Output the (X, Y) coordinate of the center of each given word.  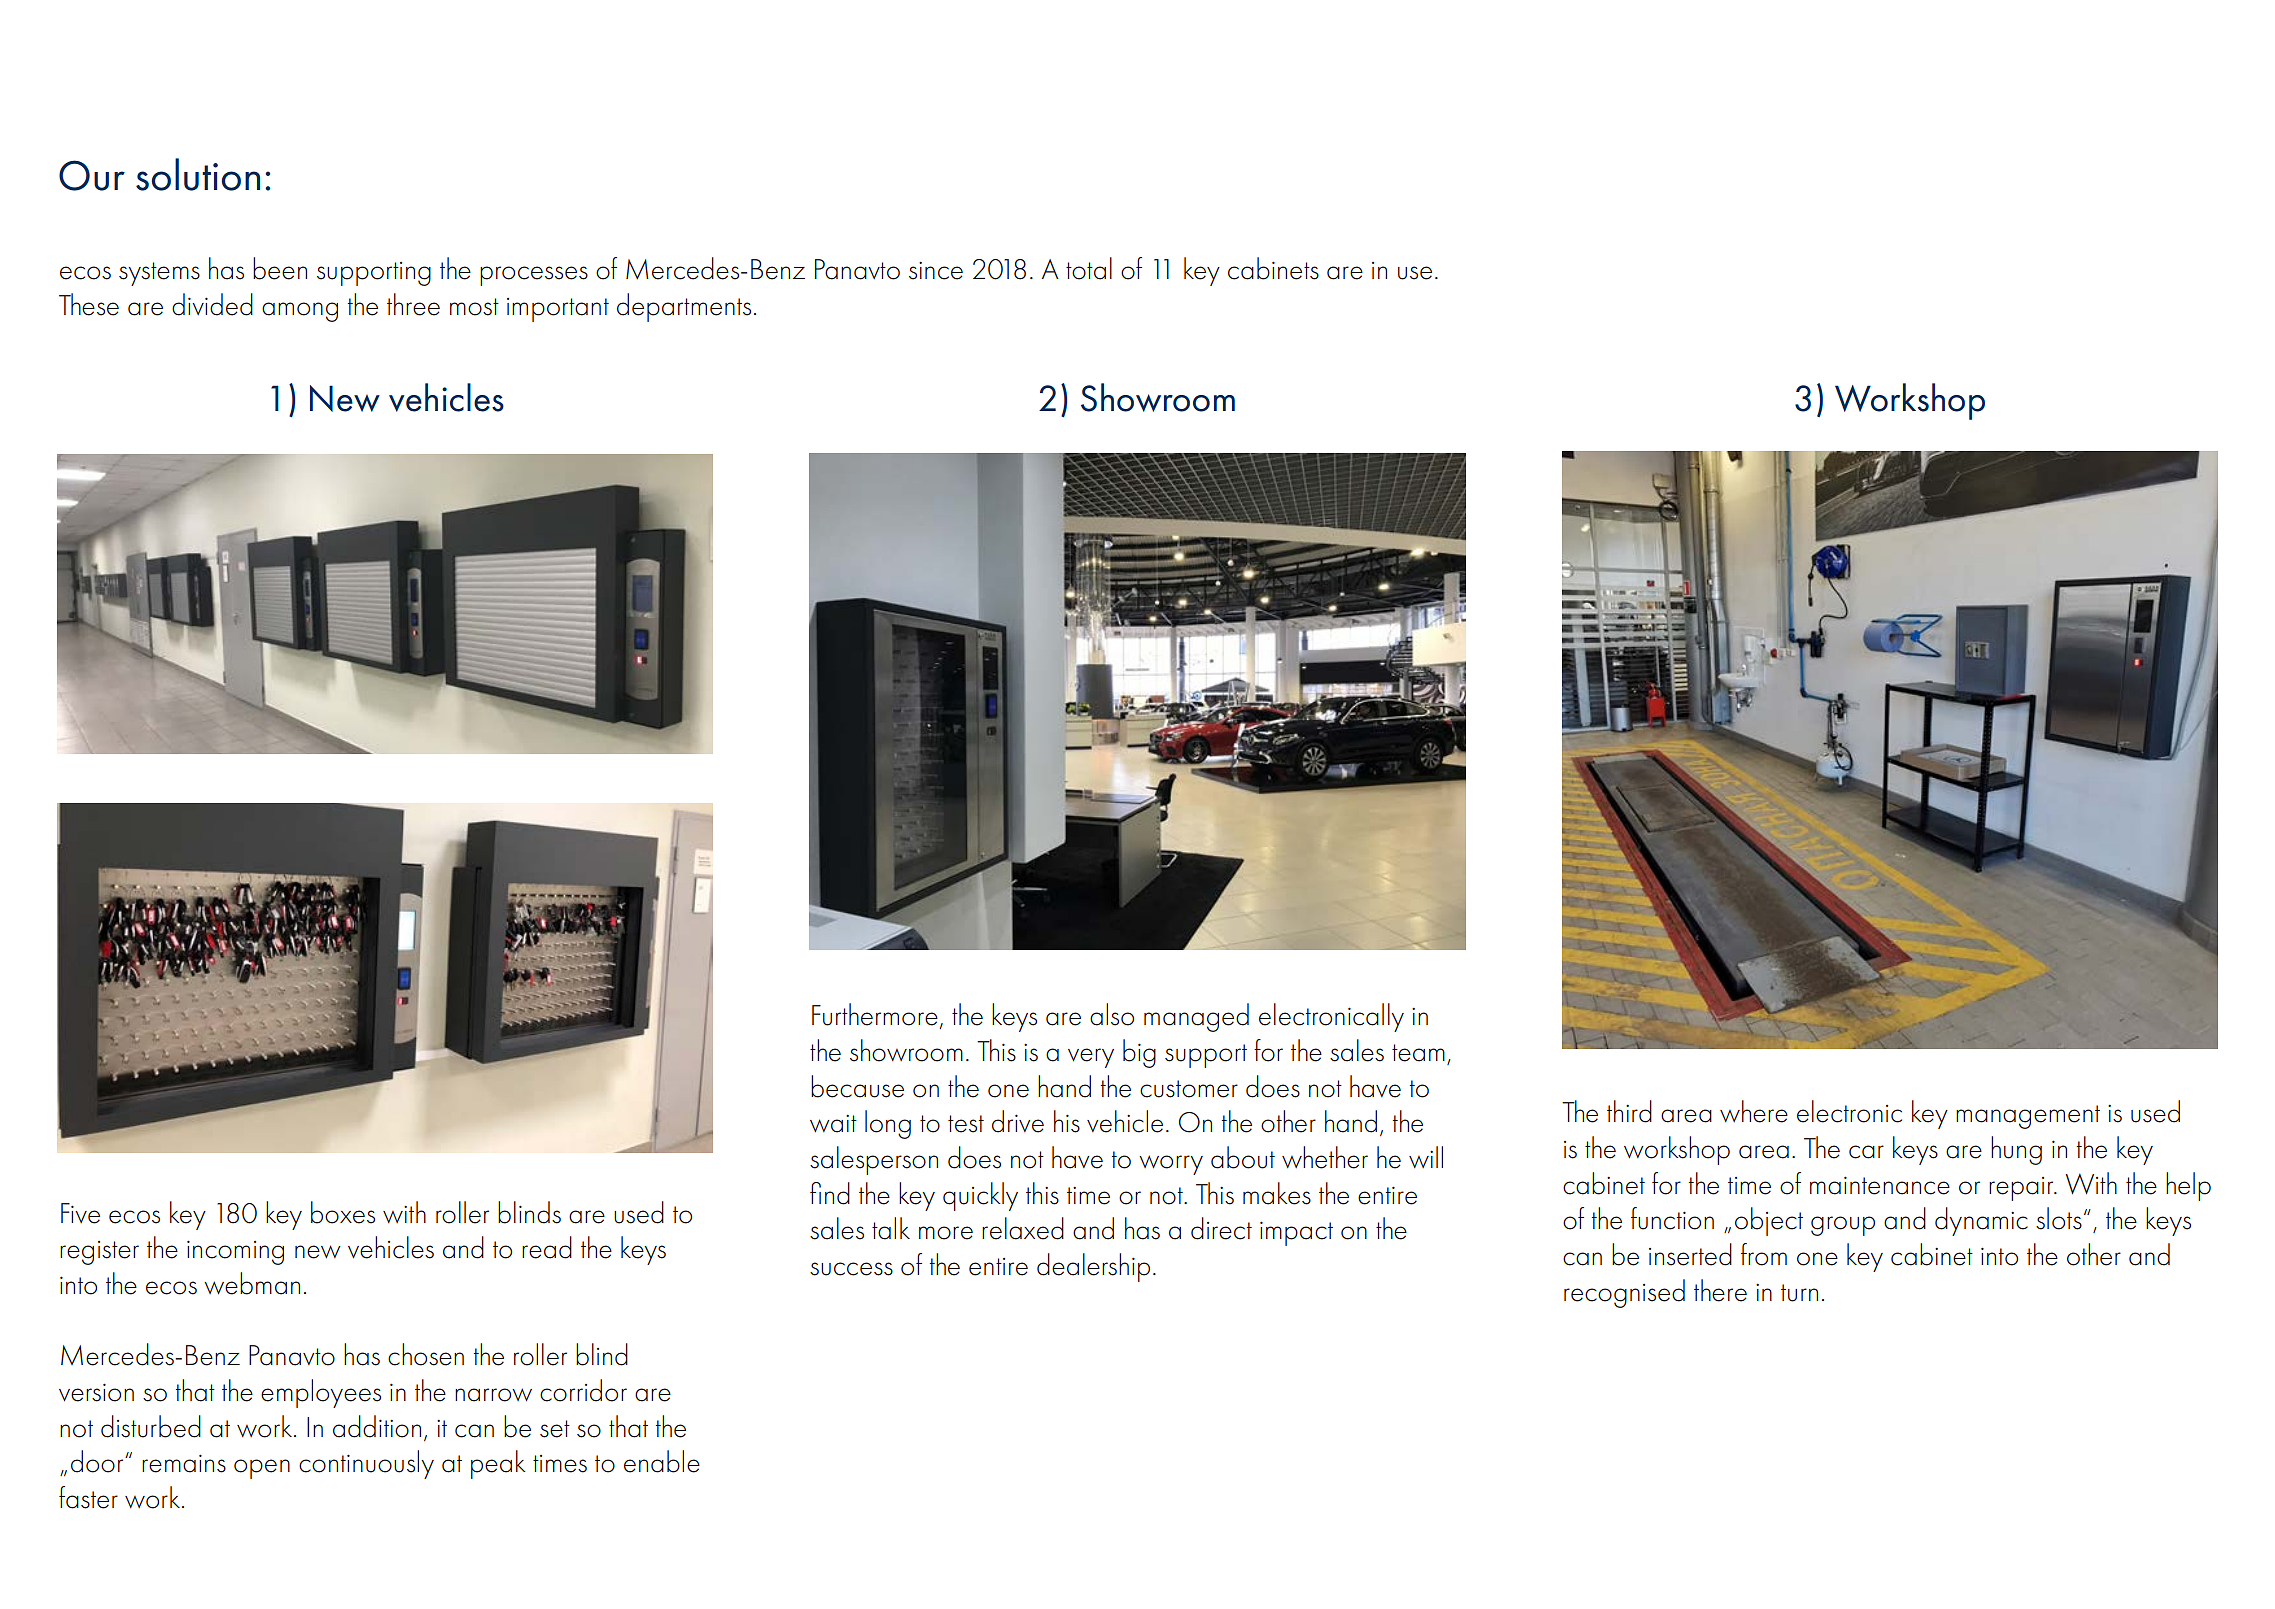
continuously (366, 1464)
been (280, 268)
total (1089, 268)
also (1112, 1014)
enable (662, 1461)
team (1418, 1053)
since (936, 271)
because (857, 1086)
